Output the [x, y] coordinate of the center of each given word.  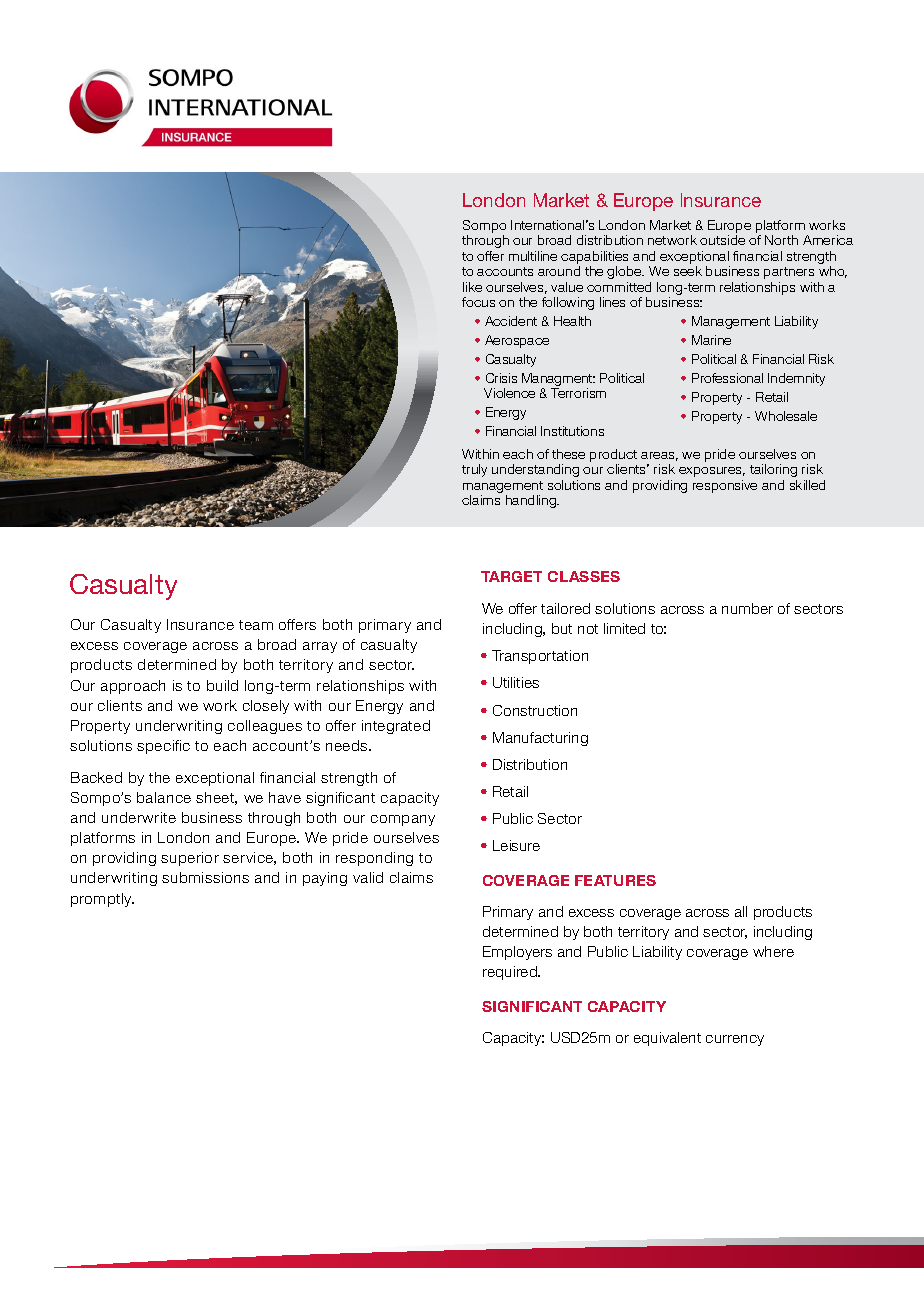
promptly [102, 900]
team [256, 625]
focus [478, 302]
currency [735, 1040]
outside [722, 240]
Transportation [540, 657]
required [511, 973]
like [472, 287]
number [747, 608]
